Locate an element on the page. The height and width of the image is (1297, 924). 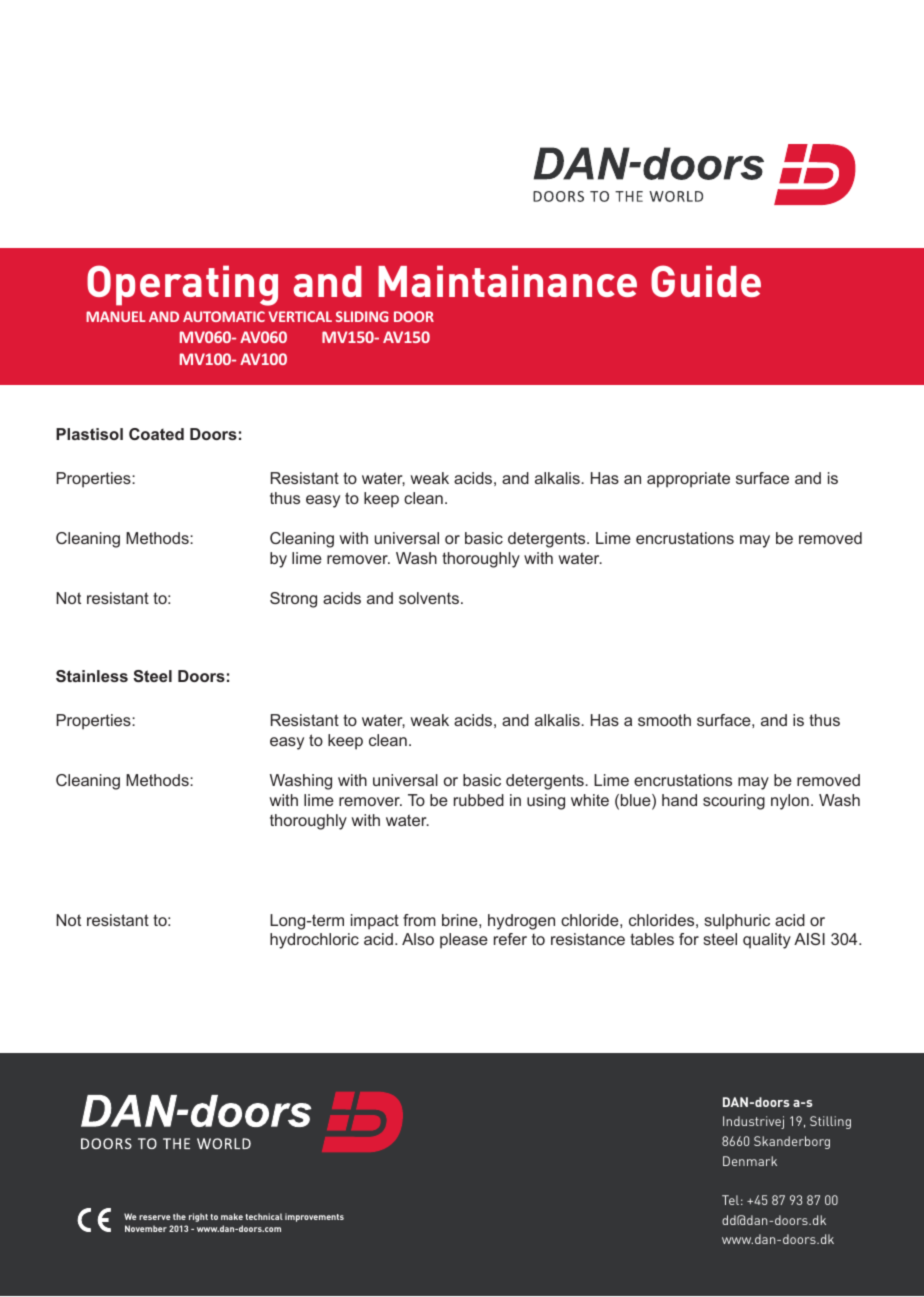
please is located at coordinates (464, 941).
